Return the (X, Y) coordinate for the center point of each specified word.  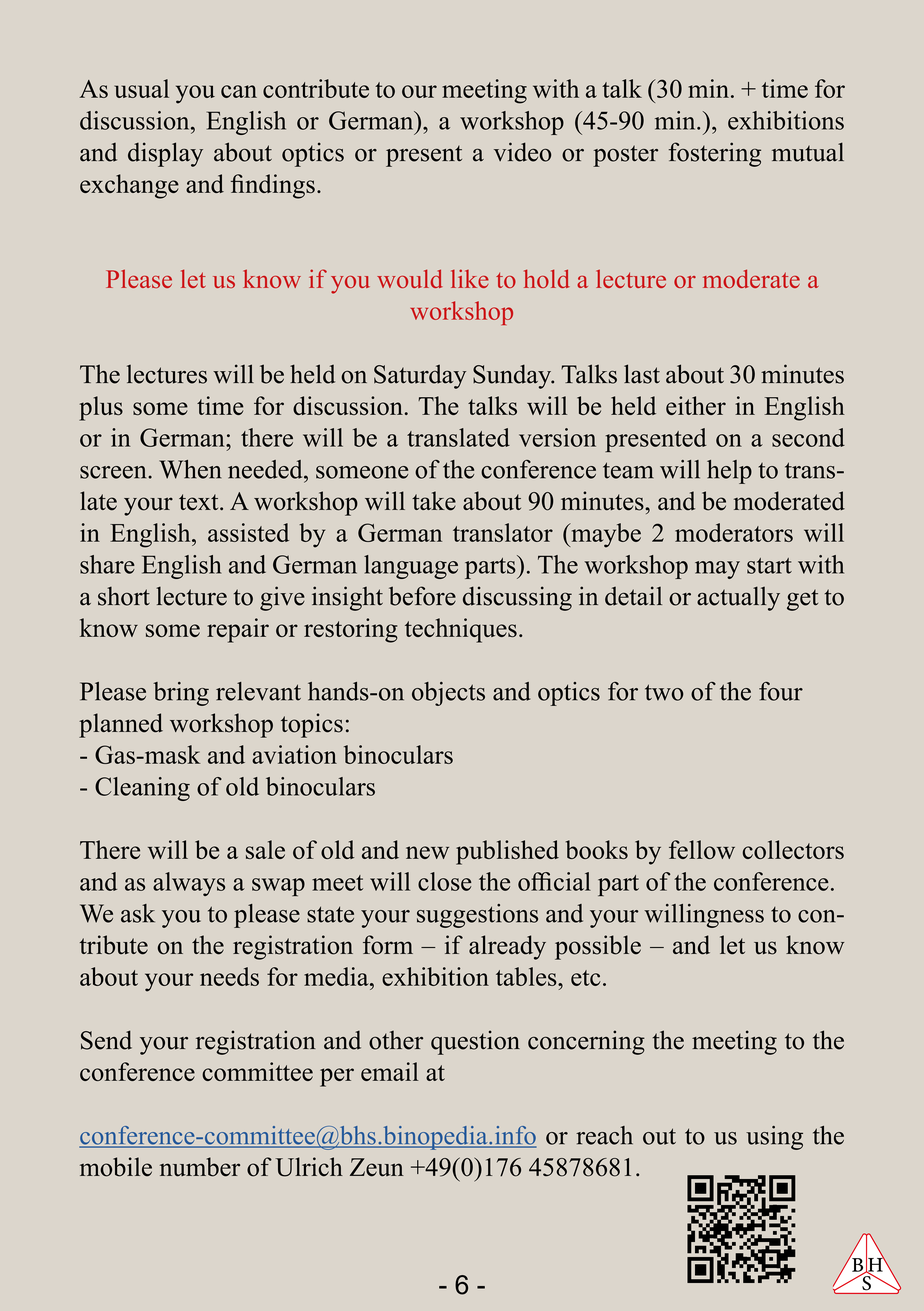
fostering (715, 154)
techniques (461, 630)
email (390, 1071)
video (522, 152)
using (774, 1138)
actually (738, 598)
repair (238, 630)
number (200, 1167)
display (165, 154)
